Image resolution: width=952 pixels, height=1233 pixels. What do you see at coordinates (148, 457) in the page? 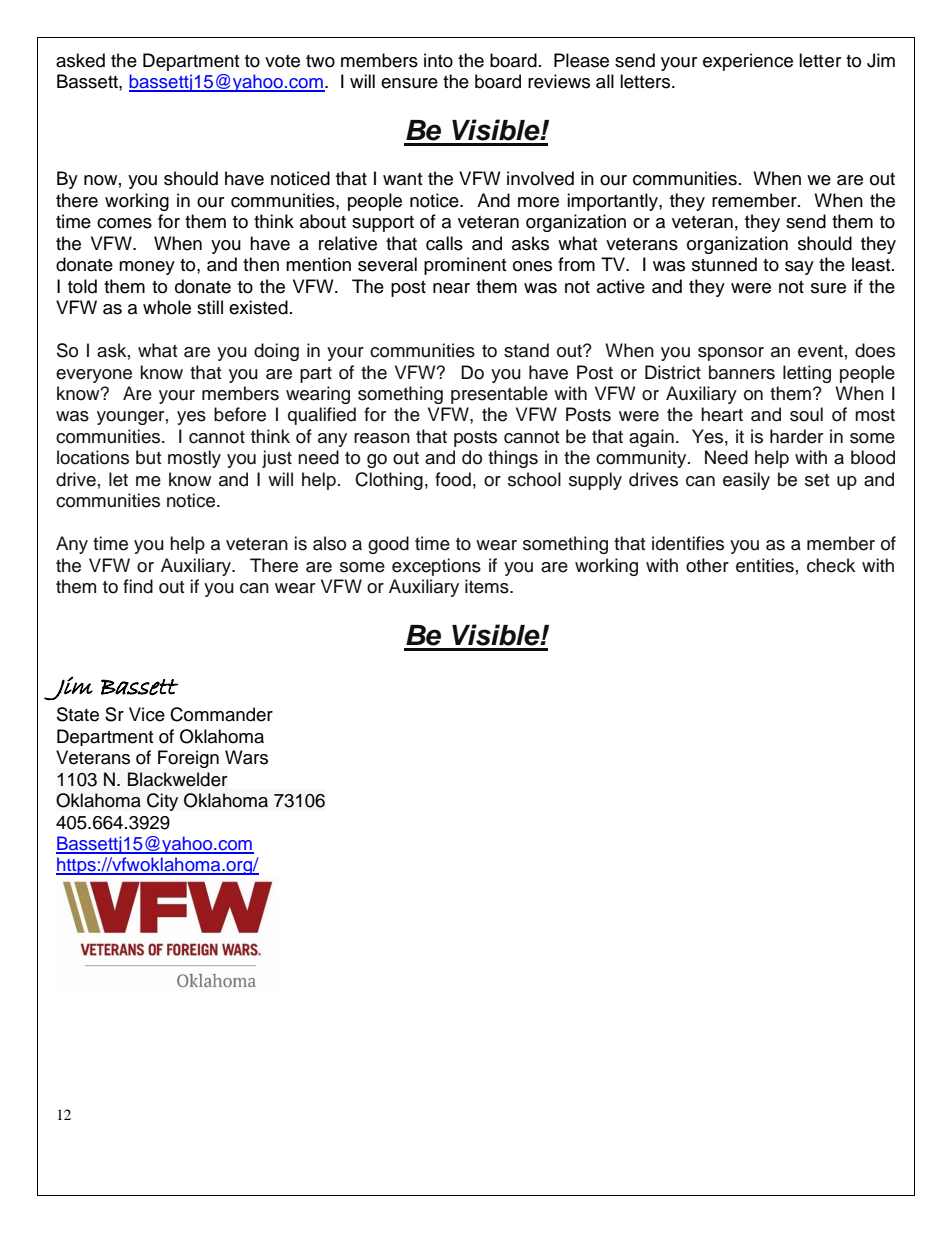
I see `but` at bounding box center [148, 457].
